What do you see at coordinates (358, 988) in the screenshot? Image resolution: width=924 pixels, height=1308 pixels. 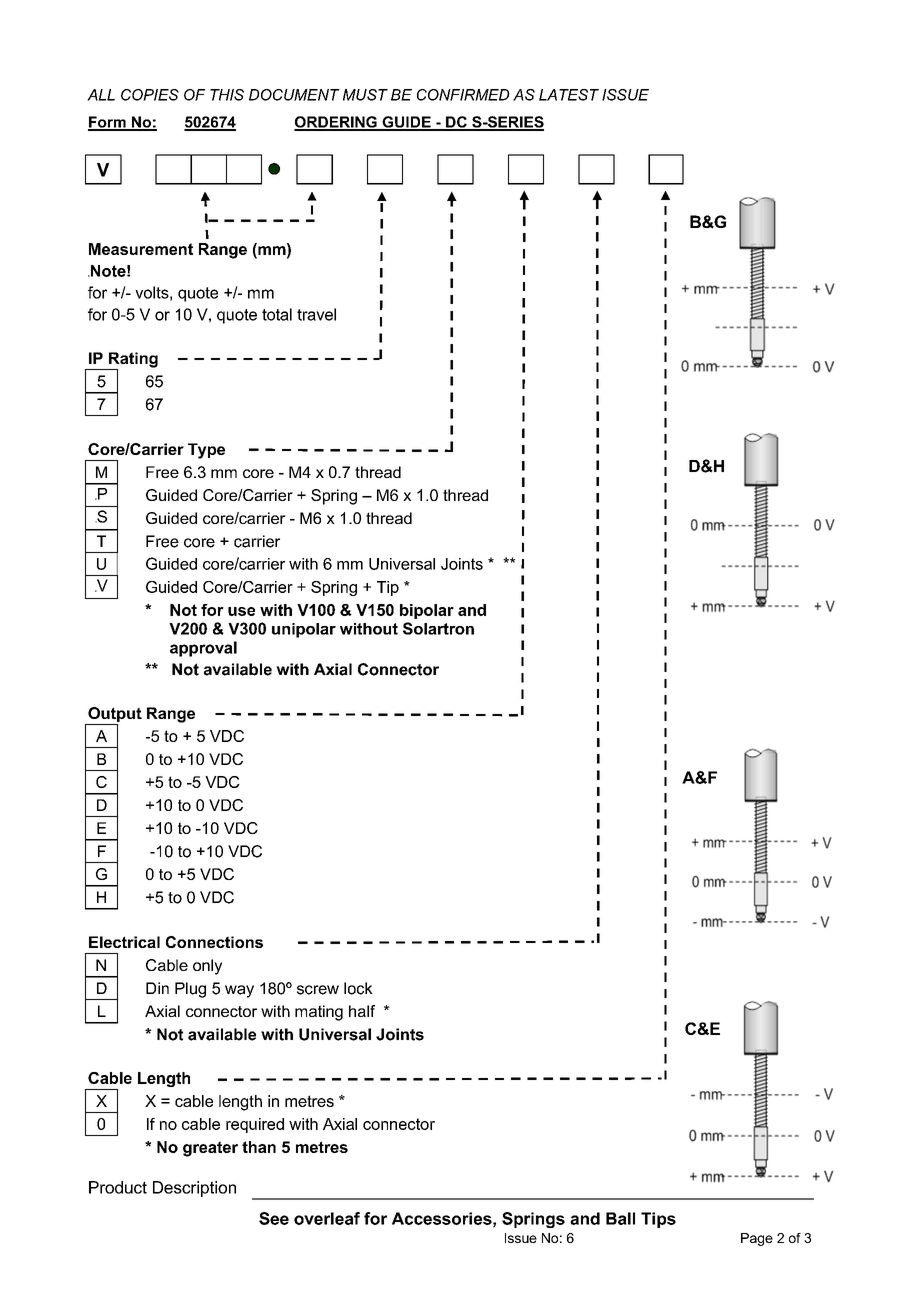 I see `lock` at bounding box center [358, 988].
